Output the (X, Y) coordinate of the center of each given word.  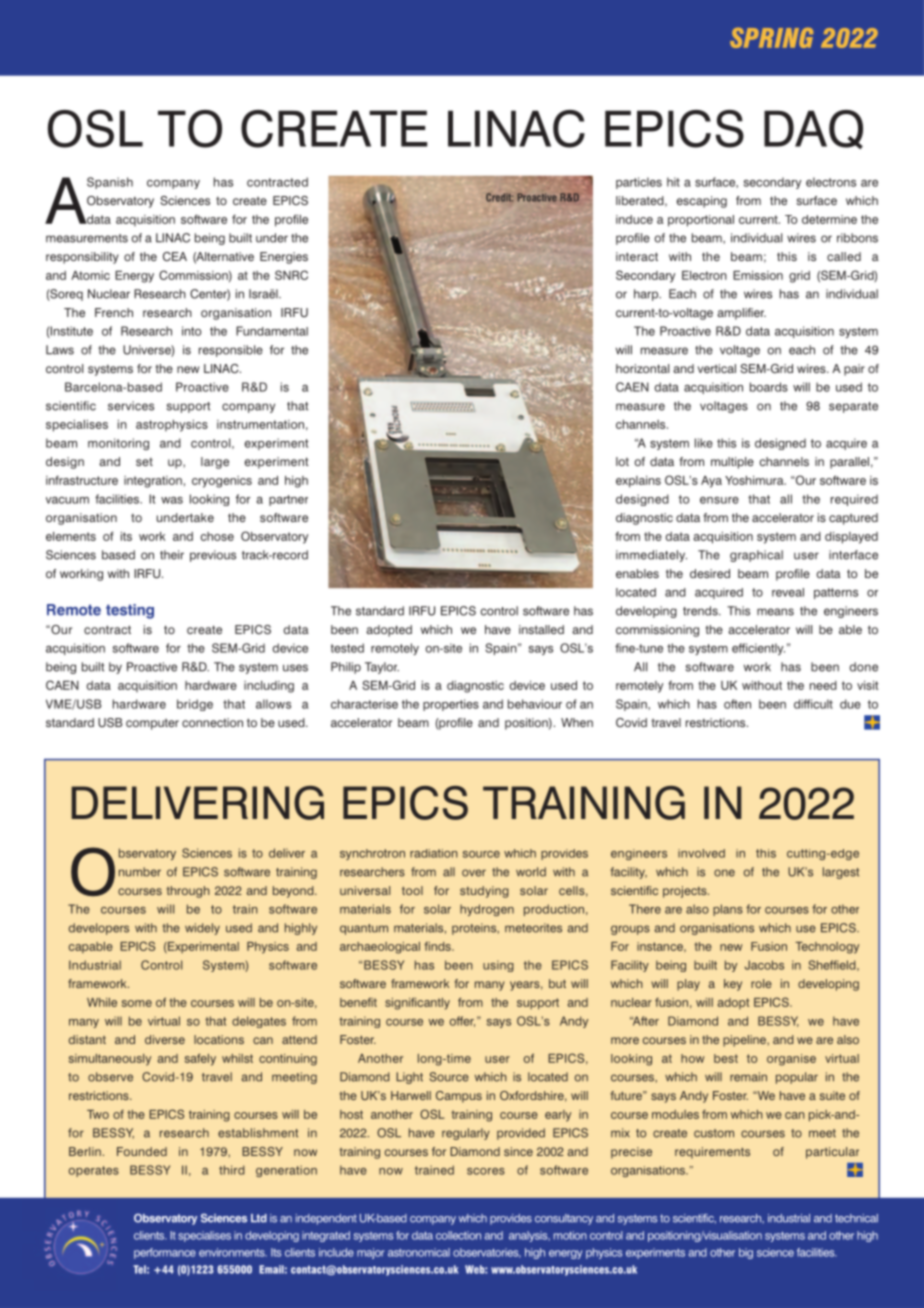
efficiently (758, 649)
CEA (175, 256)
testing (130, 611)
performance (165, 1253)
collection (458, 1235)
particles (639, 183)
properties (451, 705)
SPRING (771, 38)
